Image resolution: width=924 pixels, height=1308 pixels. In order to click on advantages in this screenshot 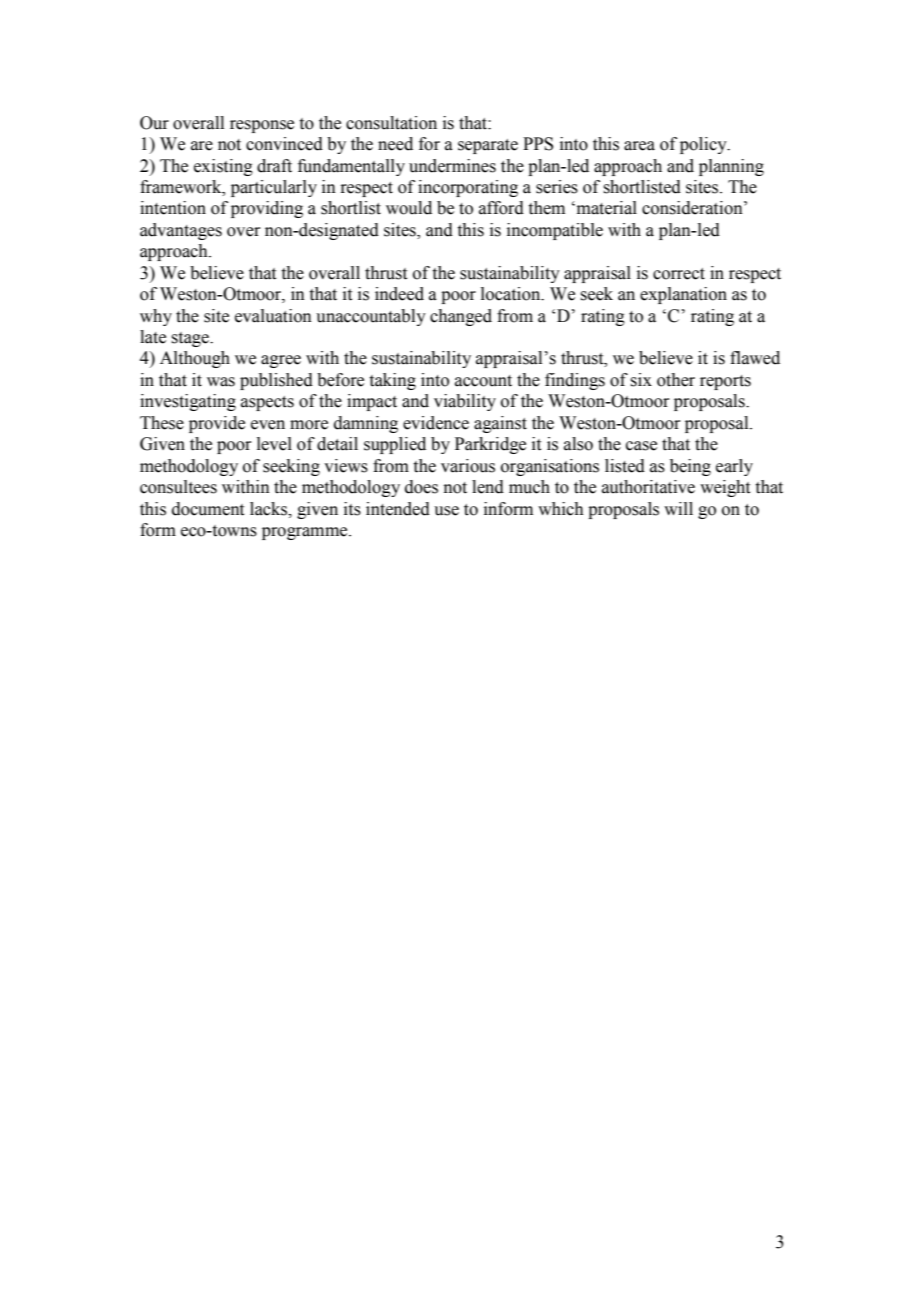, I will do `click(181, 231)`.
